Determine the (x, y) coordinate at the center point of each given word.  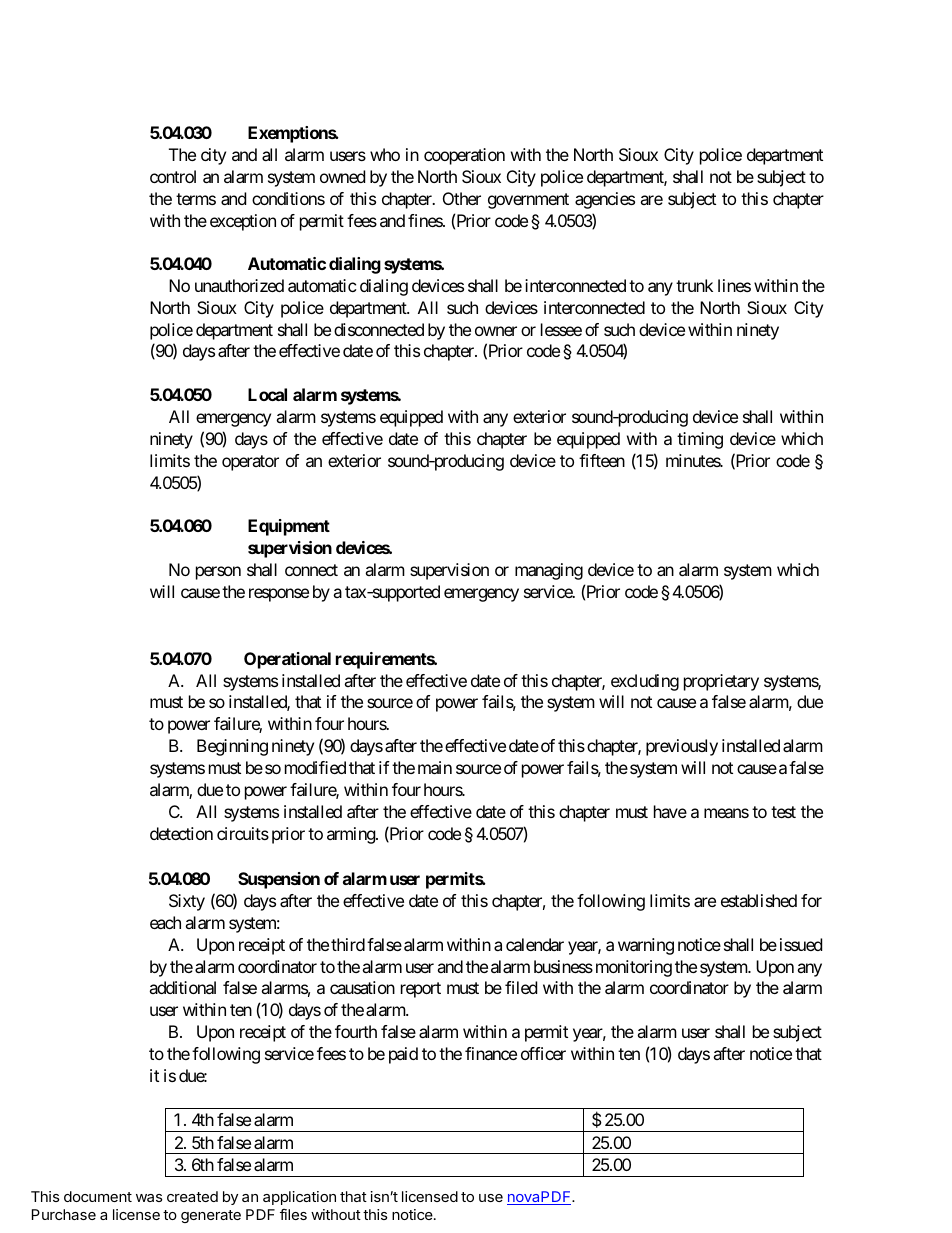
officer (543, 1053)
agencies (605, 200)
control (173, 176)
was (149, 1198)
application (299, 1198)
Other (462, 198)
